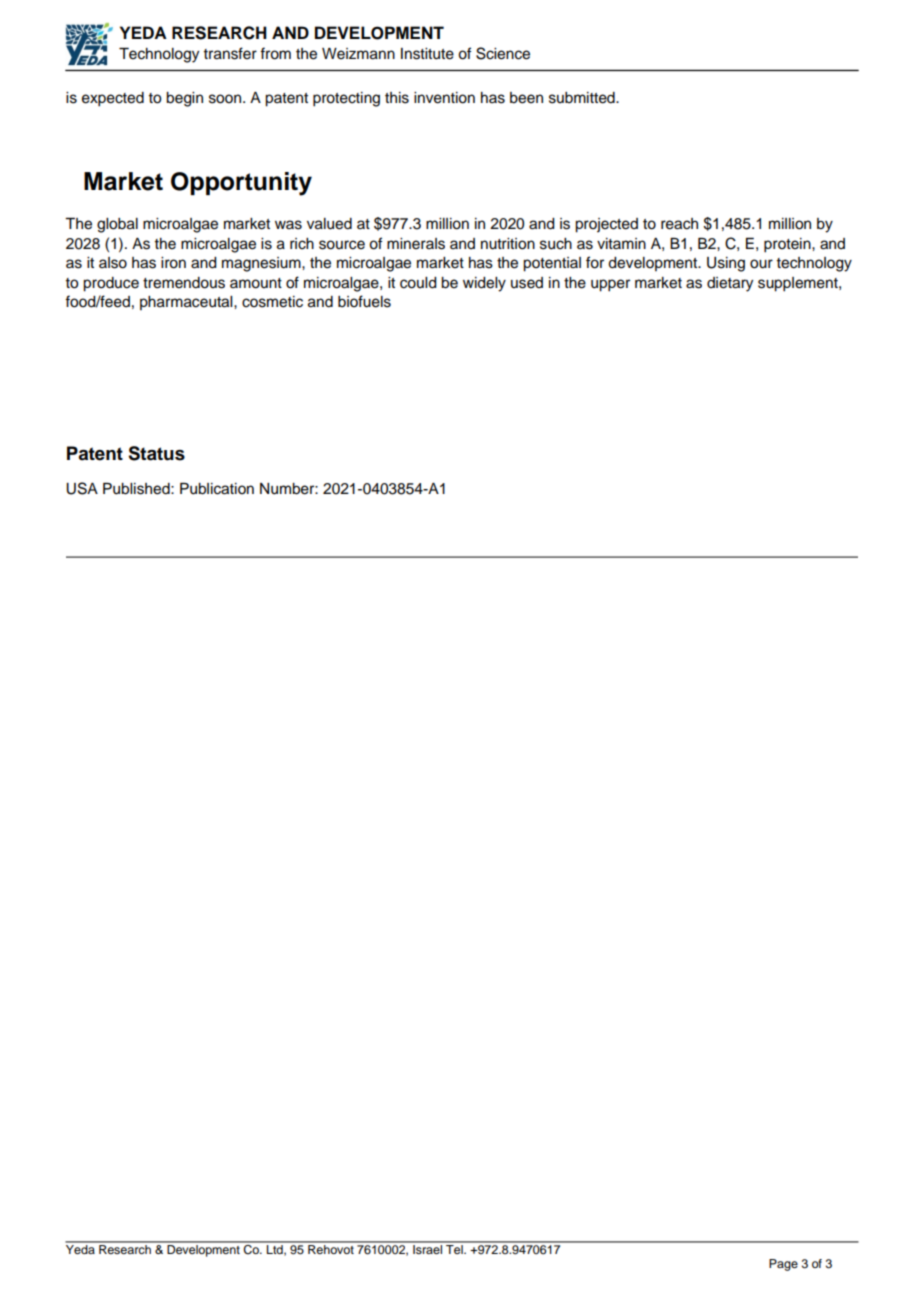  Describe the element at coordinates (217, 489) in the image. I see `Publication` at that location.
